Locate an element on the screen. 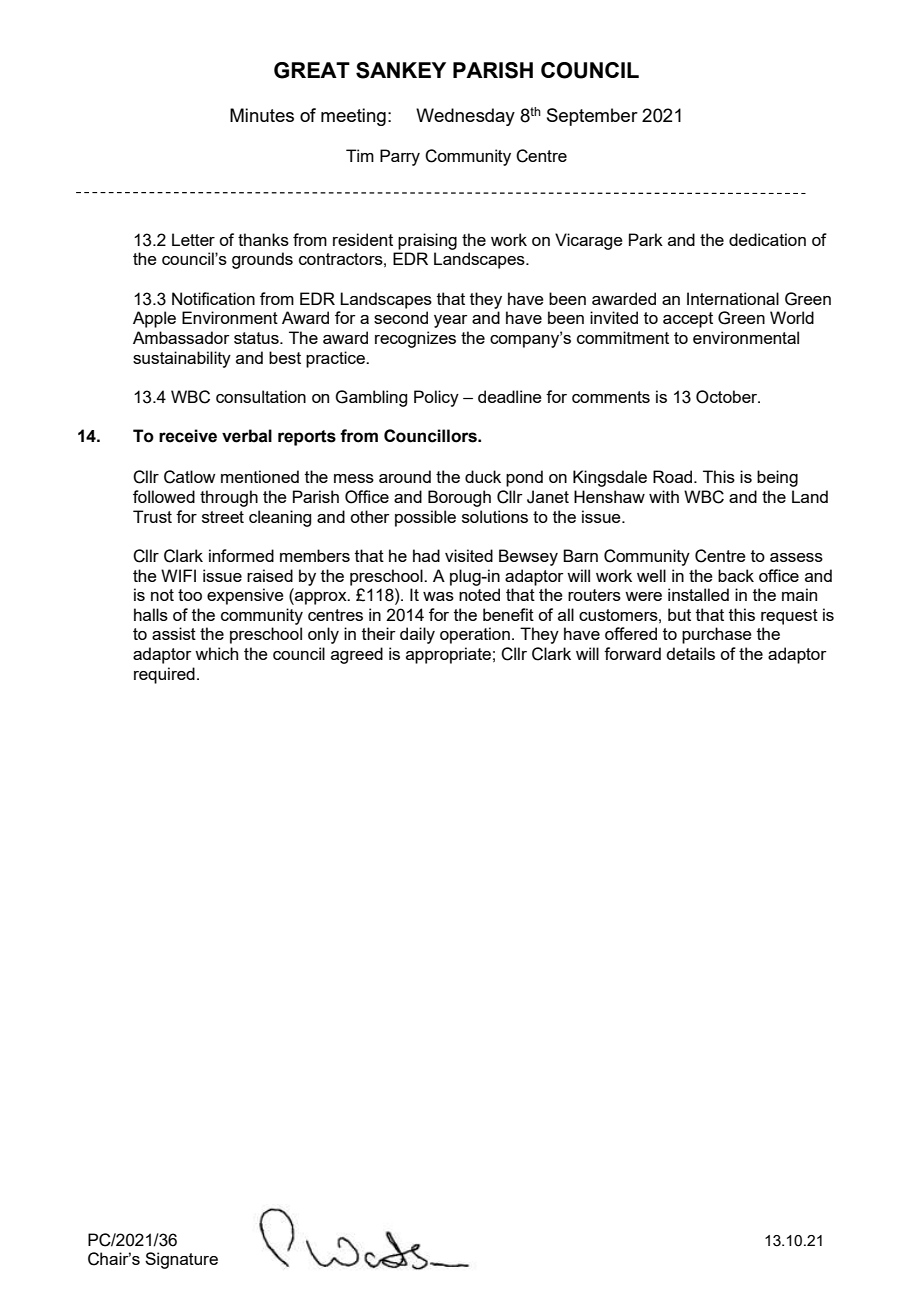  duck is located at coordinates (483, 476).
